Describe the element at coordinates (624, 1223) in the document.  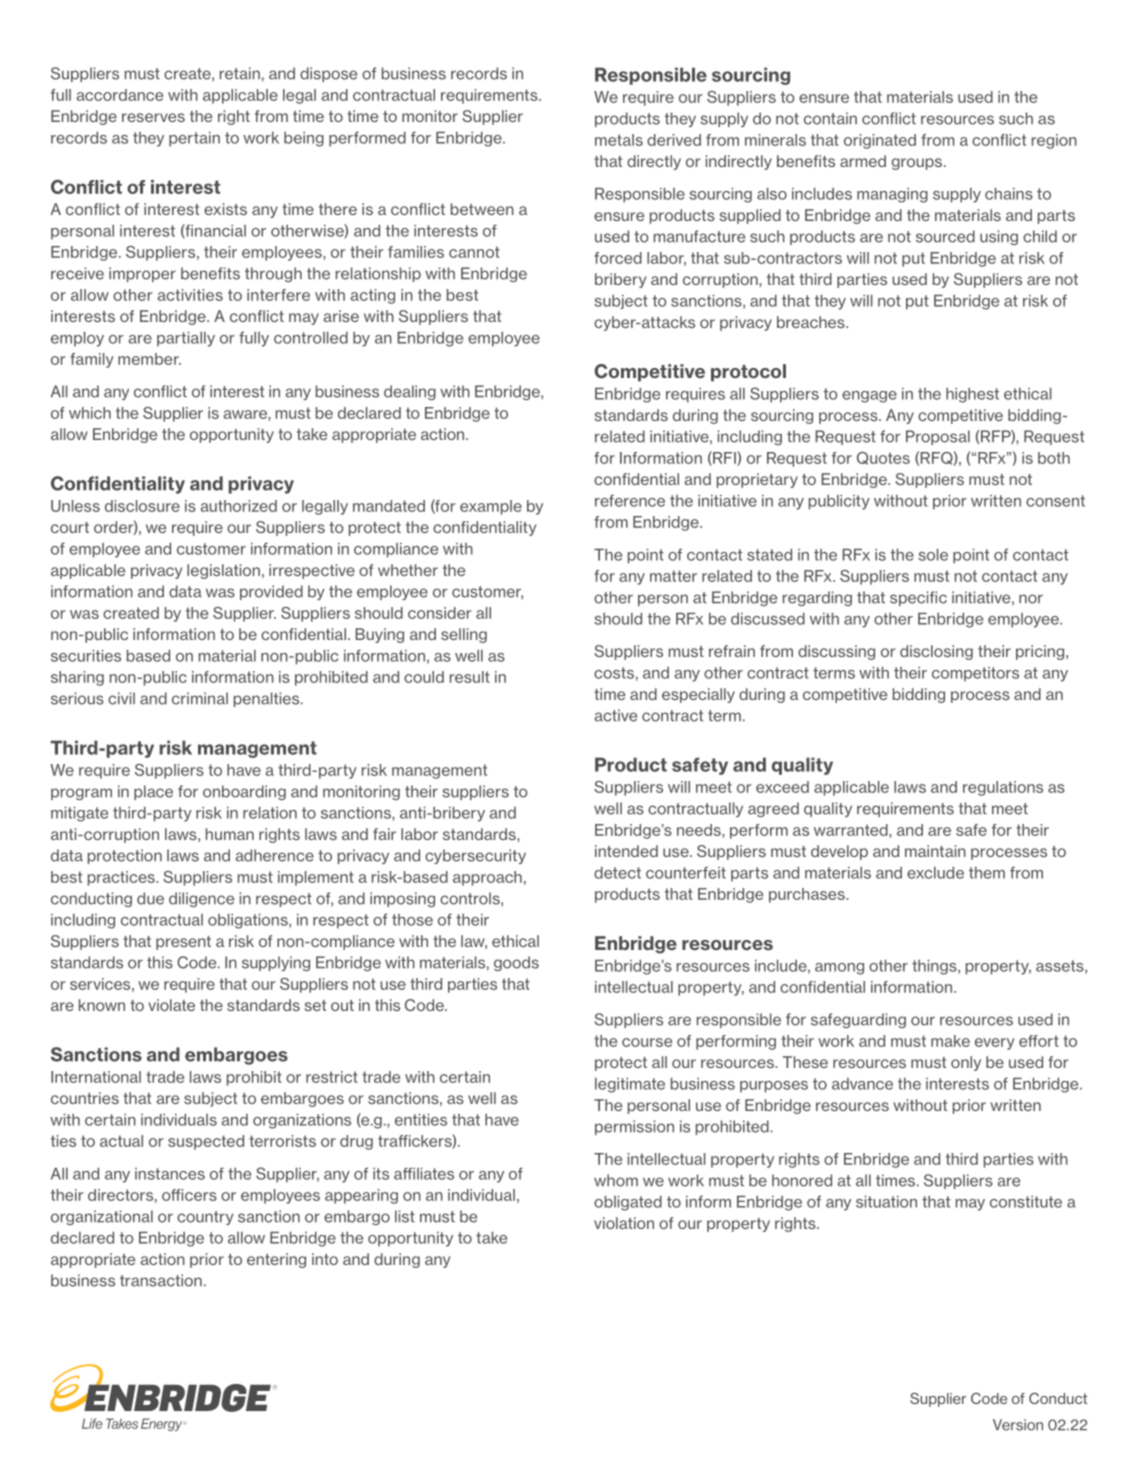
I see `violation` at that location.
